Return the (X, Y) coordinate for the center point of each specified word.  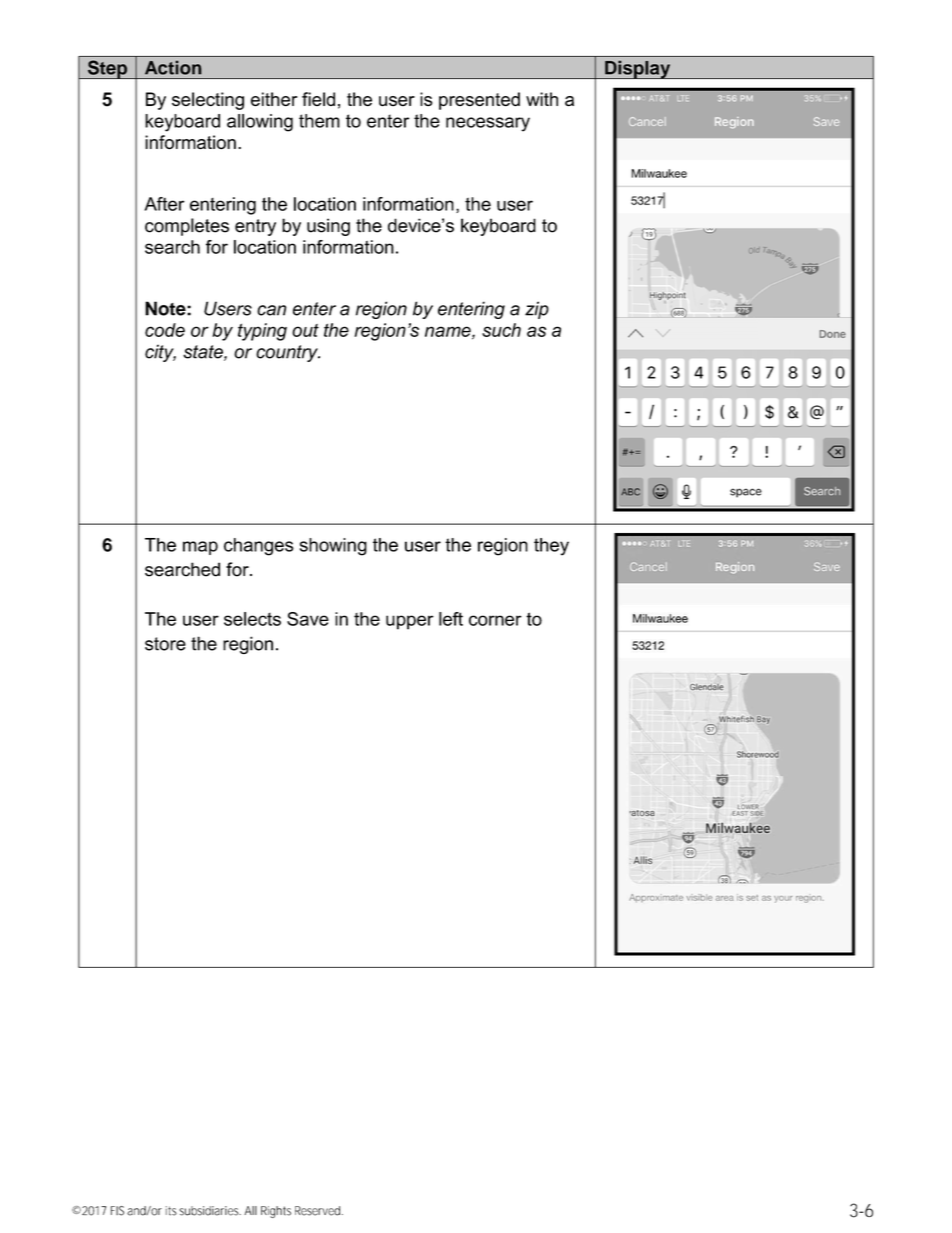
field (318, 99)
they (551, 547)
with (542, 99)
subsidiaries (210, 1211)
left (451, 619)
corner (495, 620)
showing (333, 547)
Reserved (317, 1211)
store (165, 644)
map (200, 548)
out (305, 330)
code (165, 330)
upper (410, 622)
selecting (208, 101)
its (171, 1211)
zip (537, 310)
